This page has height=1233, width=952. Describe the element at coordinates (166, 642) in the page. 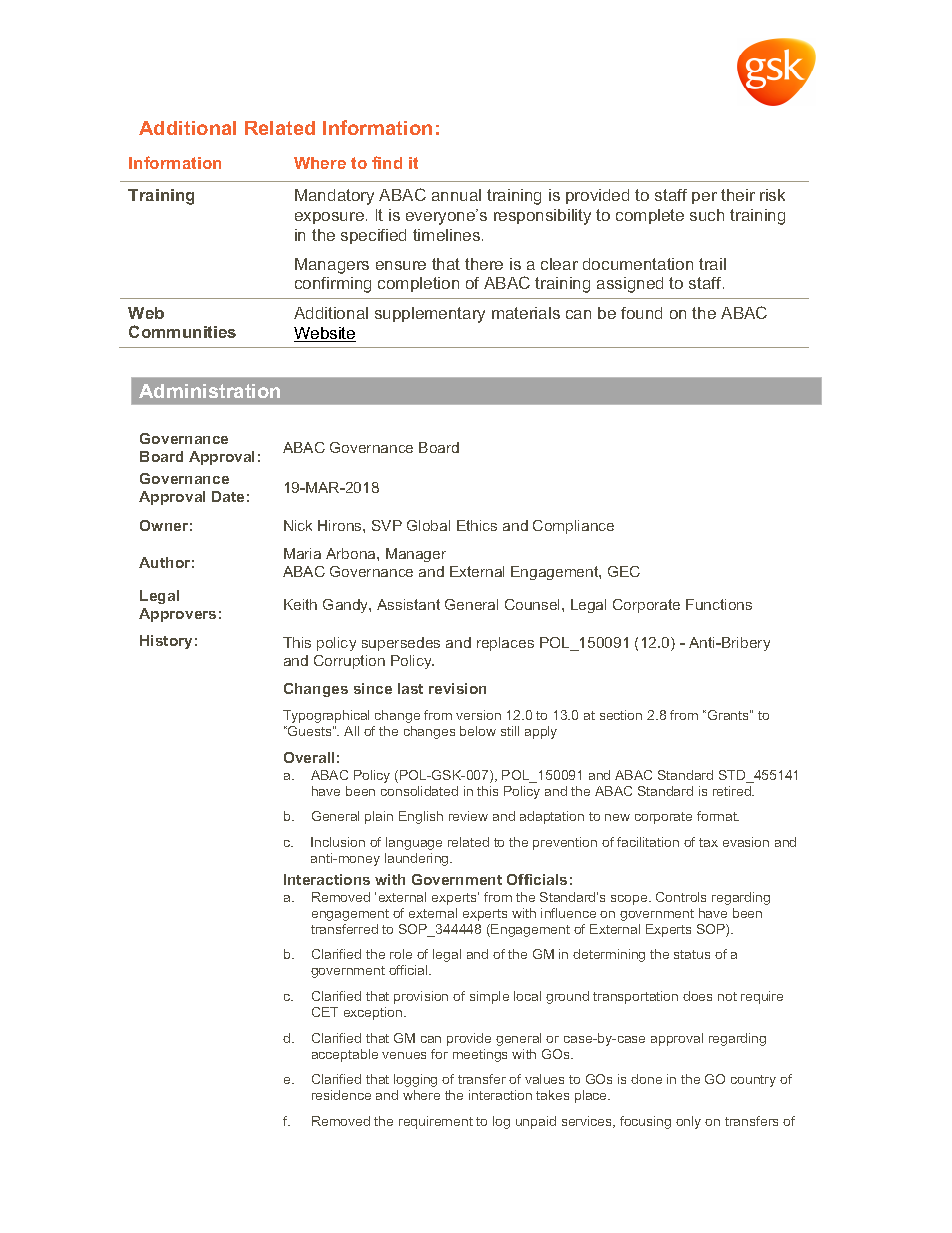

I see `History` at that location.
